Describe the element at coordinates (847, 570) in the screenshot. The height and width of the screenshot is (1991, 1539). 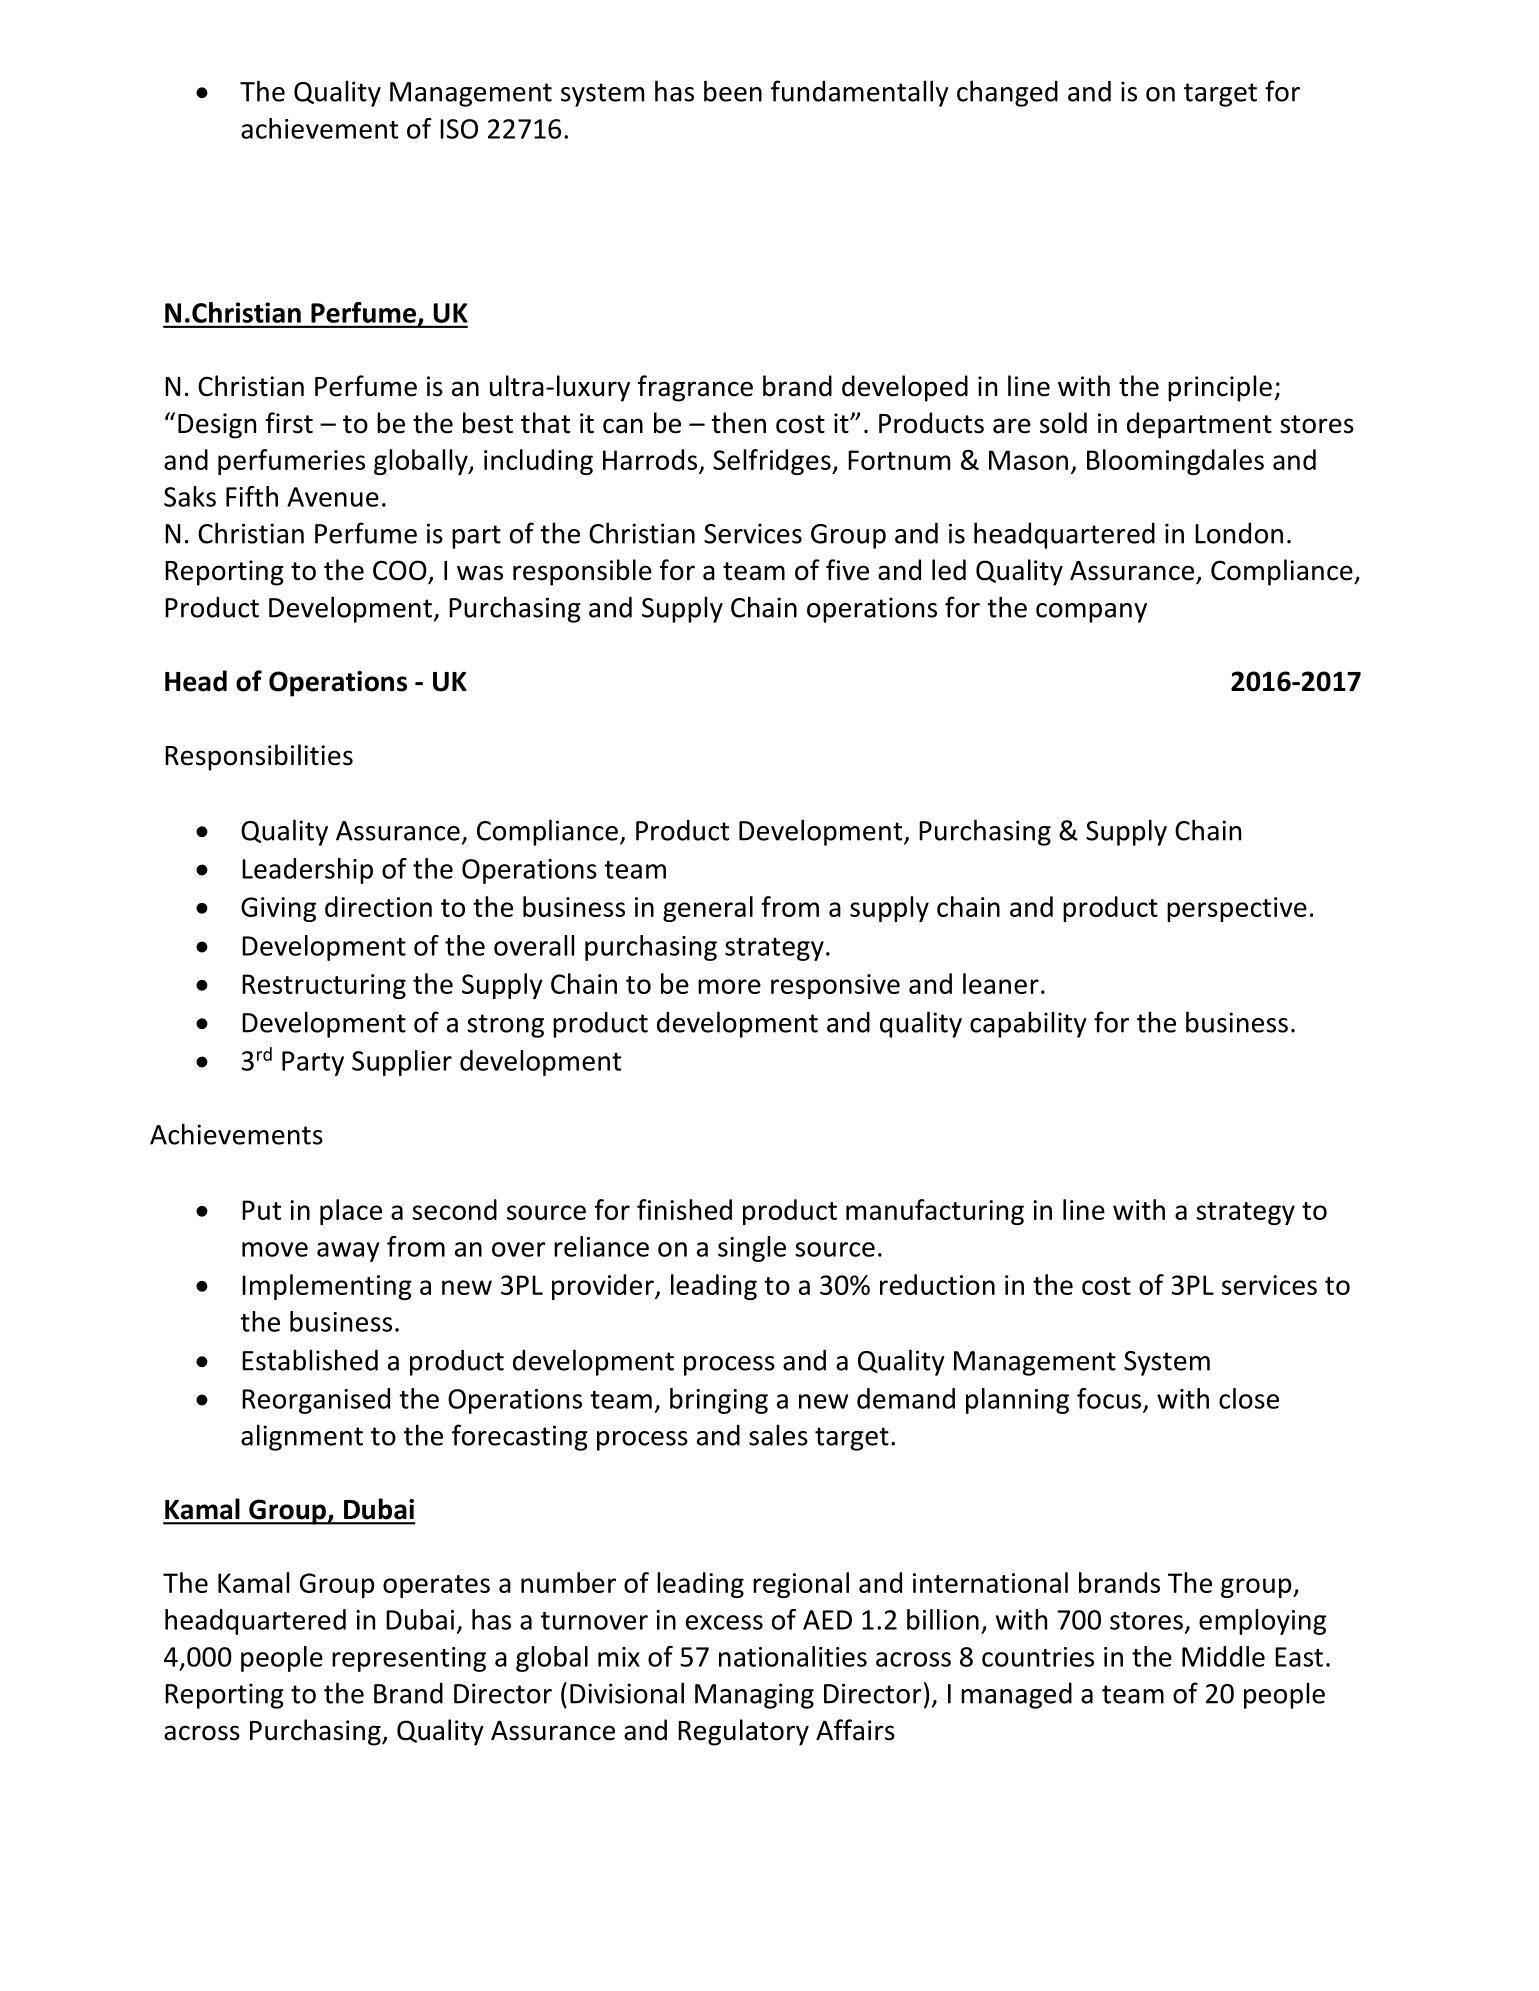
I see `five` at that location.
